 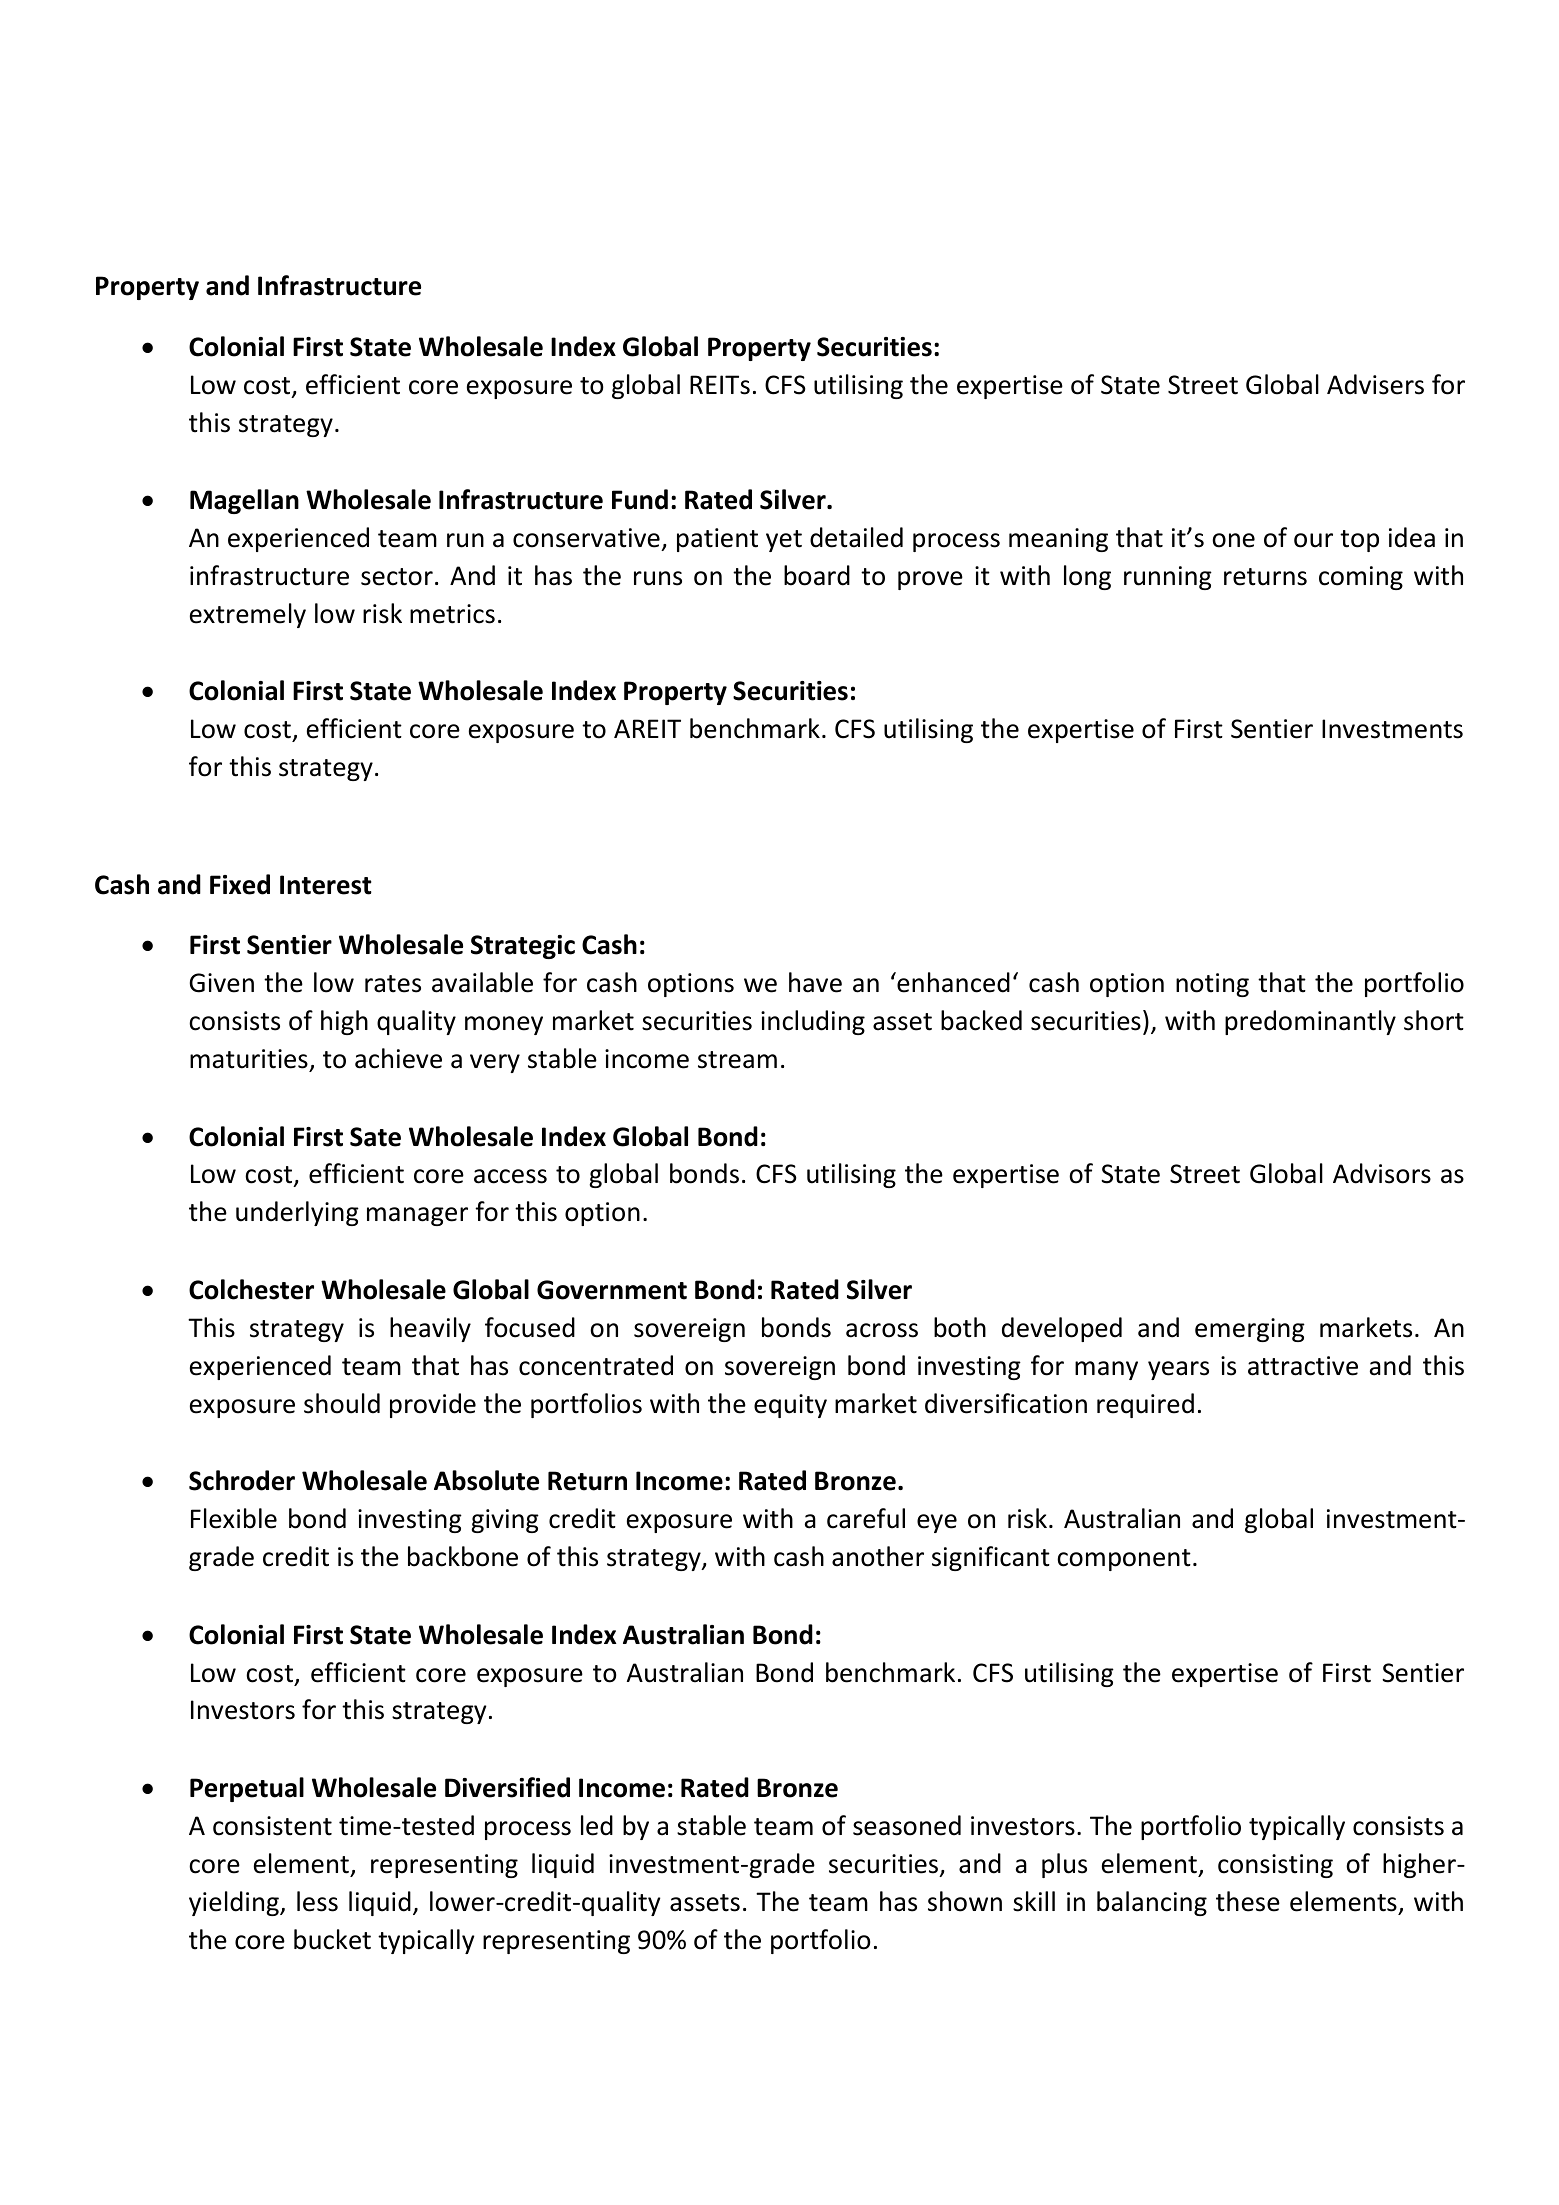 I want to click on detailed, so click(x=856, y=537).
